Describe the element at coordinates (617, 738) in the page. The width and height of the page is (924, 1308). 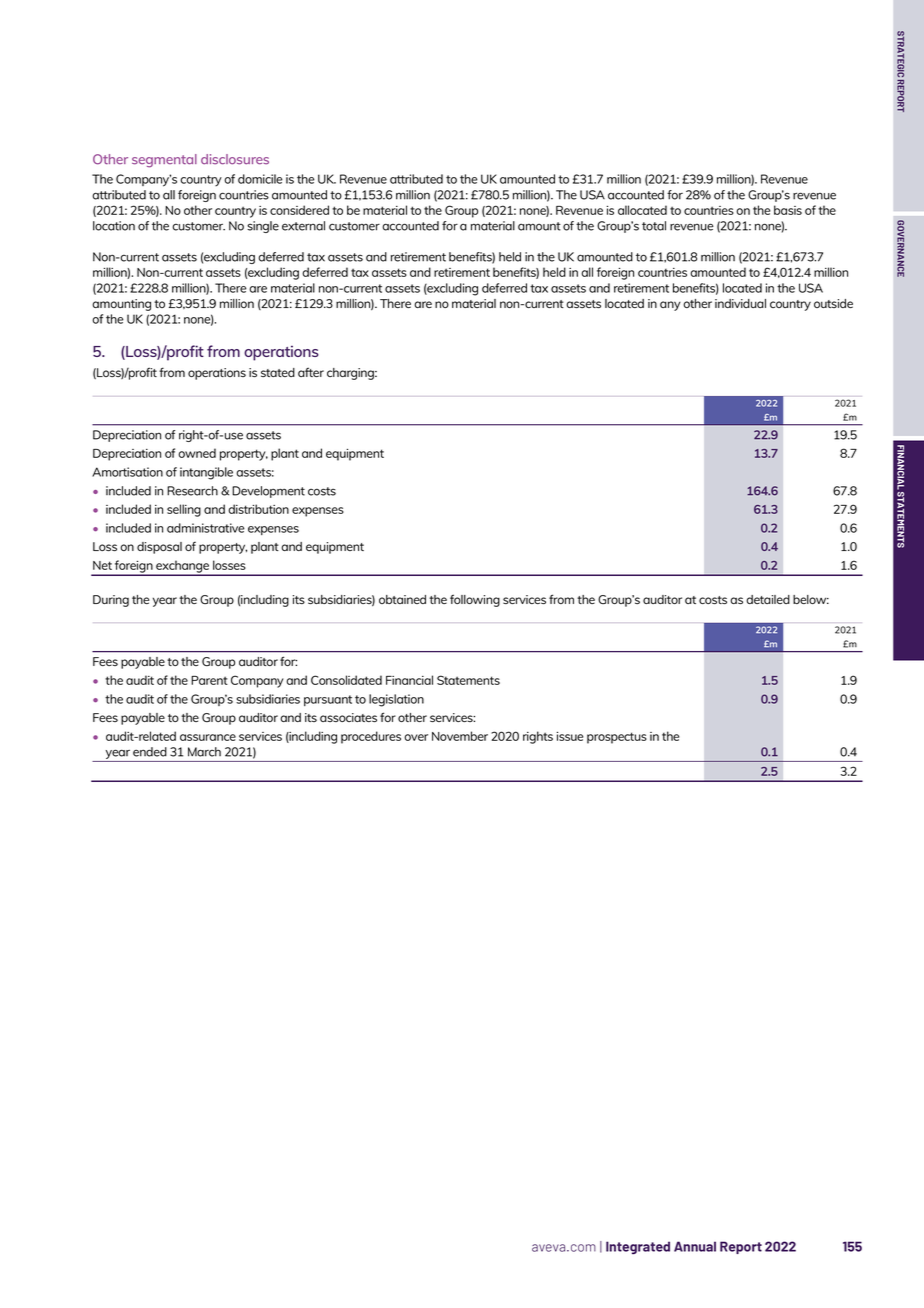
I see `prospectus` at that location.
